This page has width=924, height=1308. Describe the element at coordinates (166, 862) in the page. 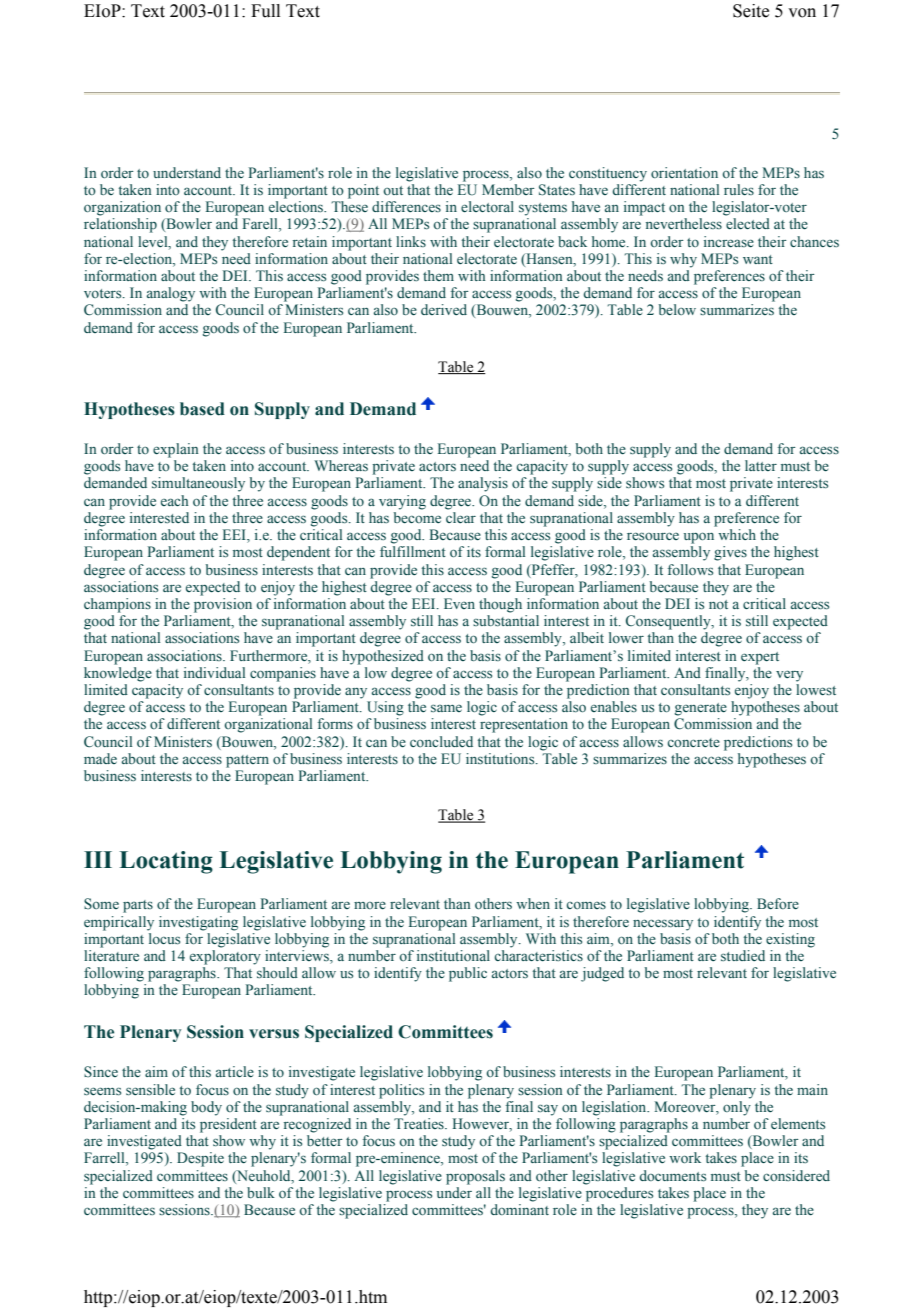

I see `Locating` at that location.
